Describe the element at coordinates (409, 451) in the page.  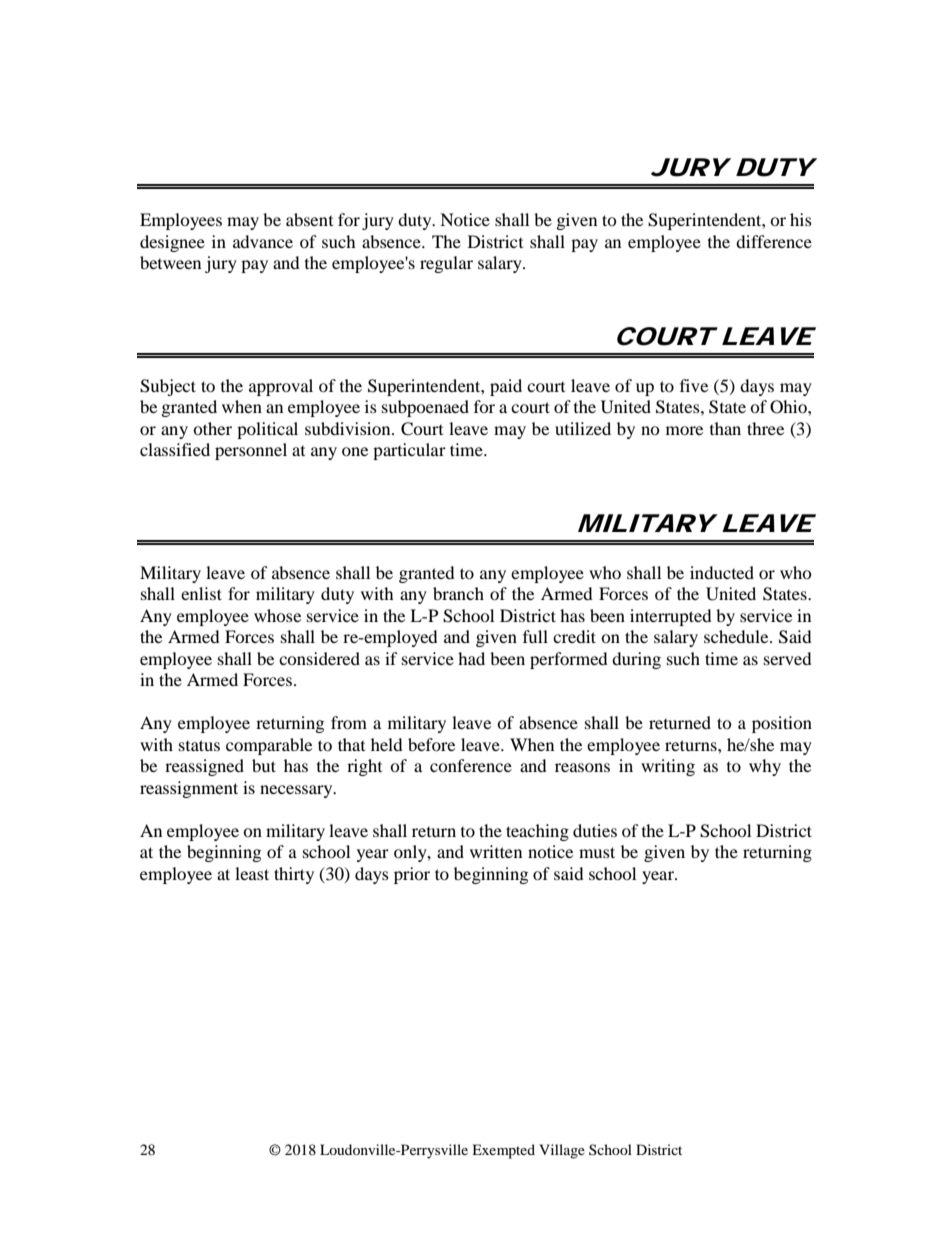
I see `particular` at that location.
